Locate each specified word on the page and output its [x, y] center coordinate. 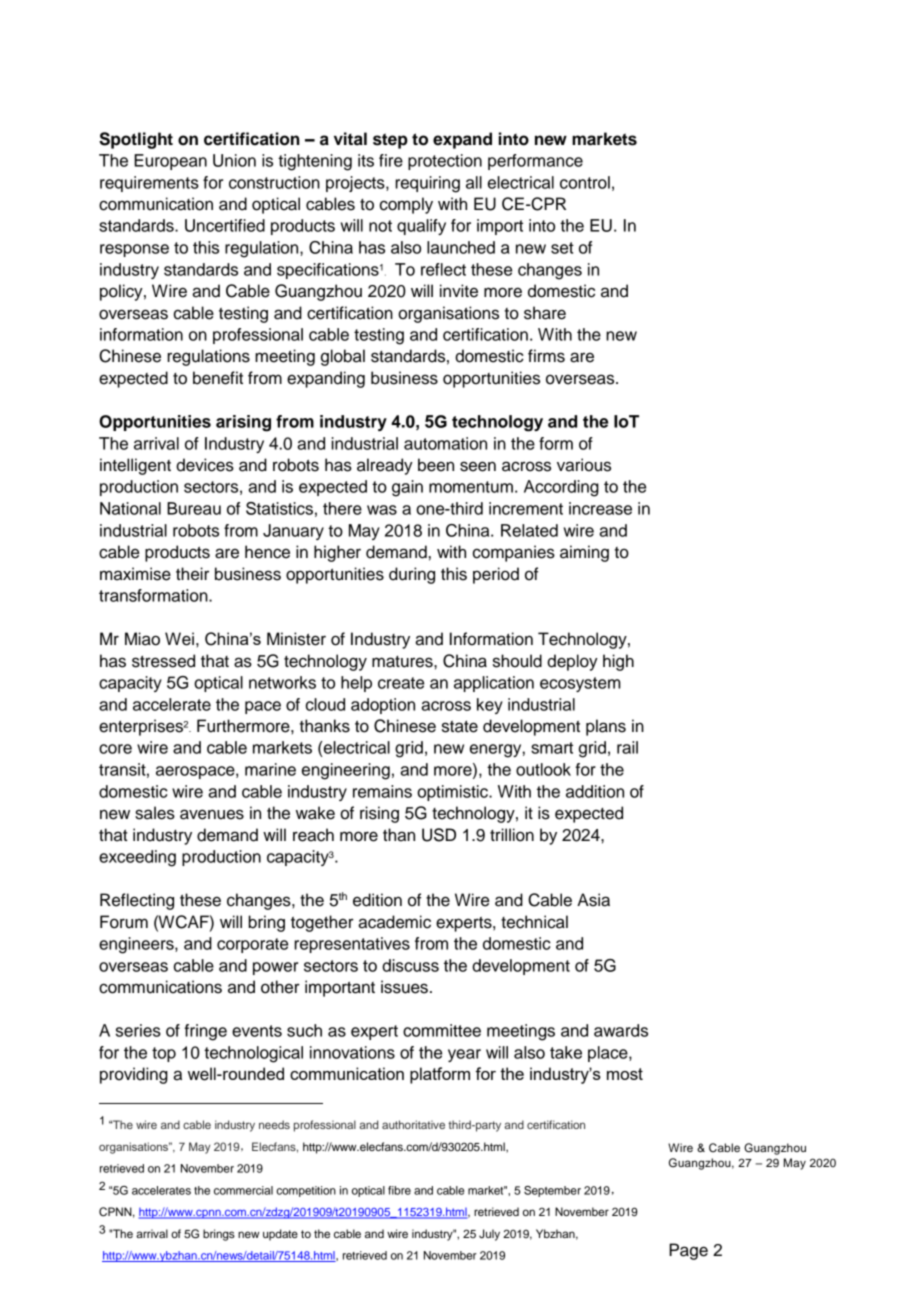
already [385, 466]
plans [606, 727]
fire [391, 160]
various [584, 465]
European [170, 162]
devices [205, 465]
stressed [163, 661]
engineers [137, 945]
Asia [593, 900]
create [401, 683]
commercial [243, 1190]
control [585, 182]
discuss [410, 965]
